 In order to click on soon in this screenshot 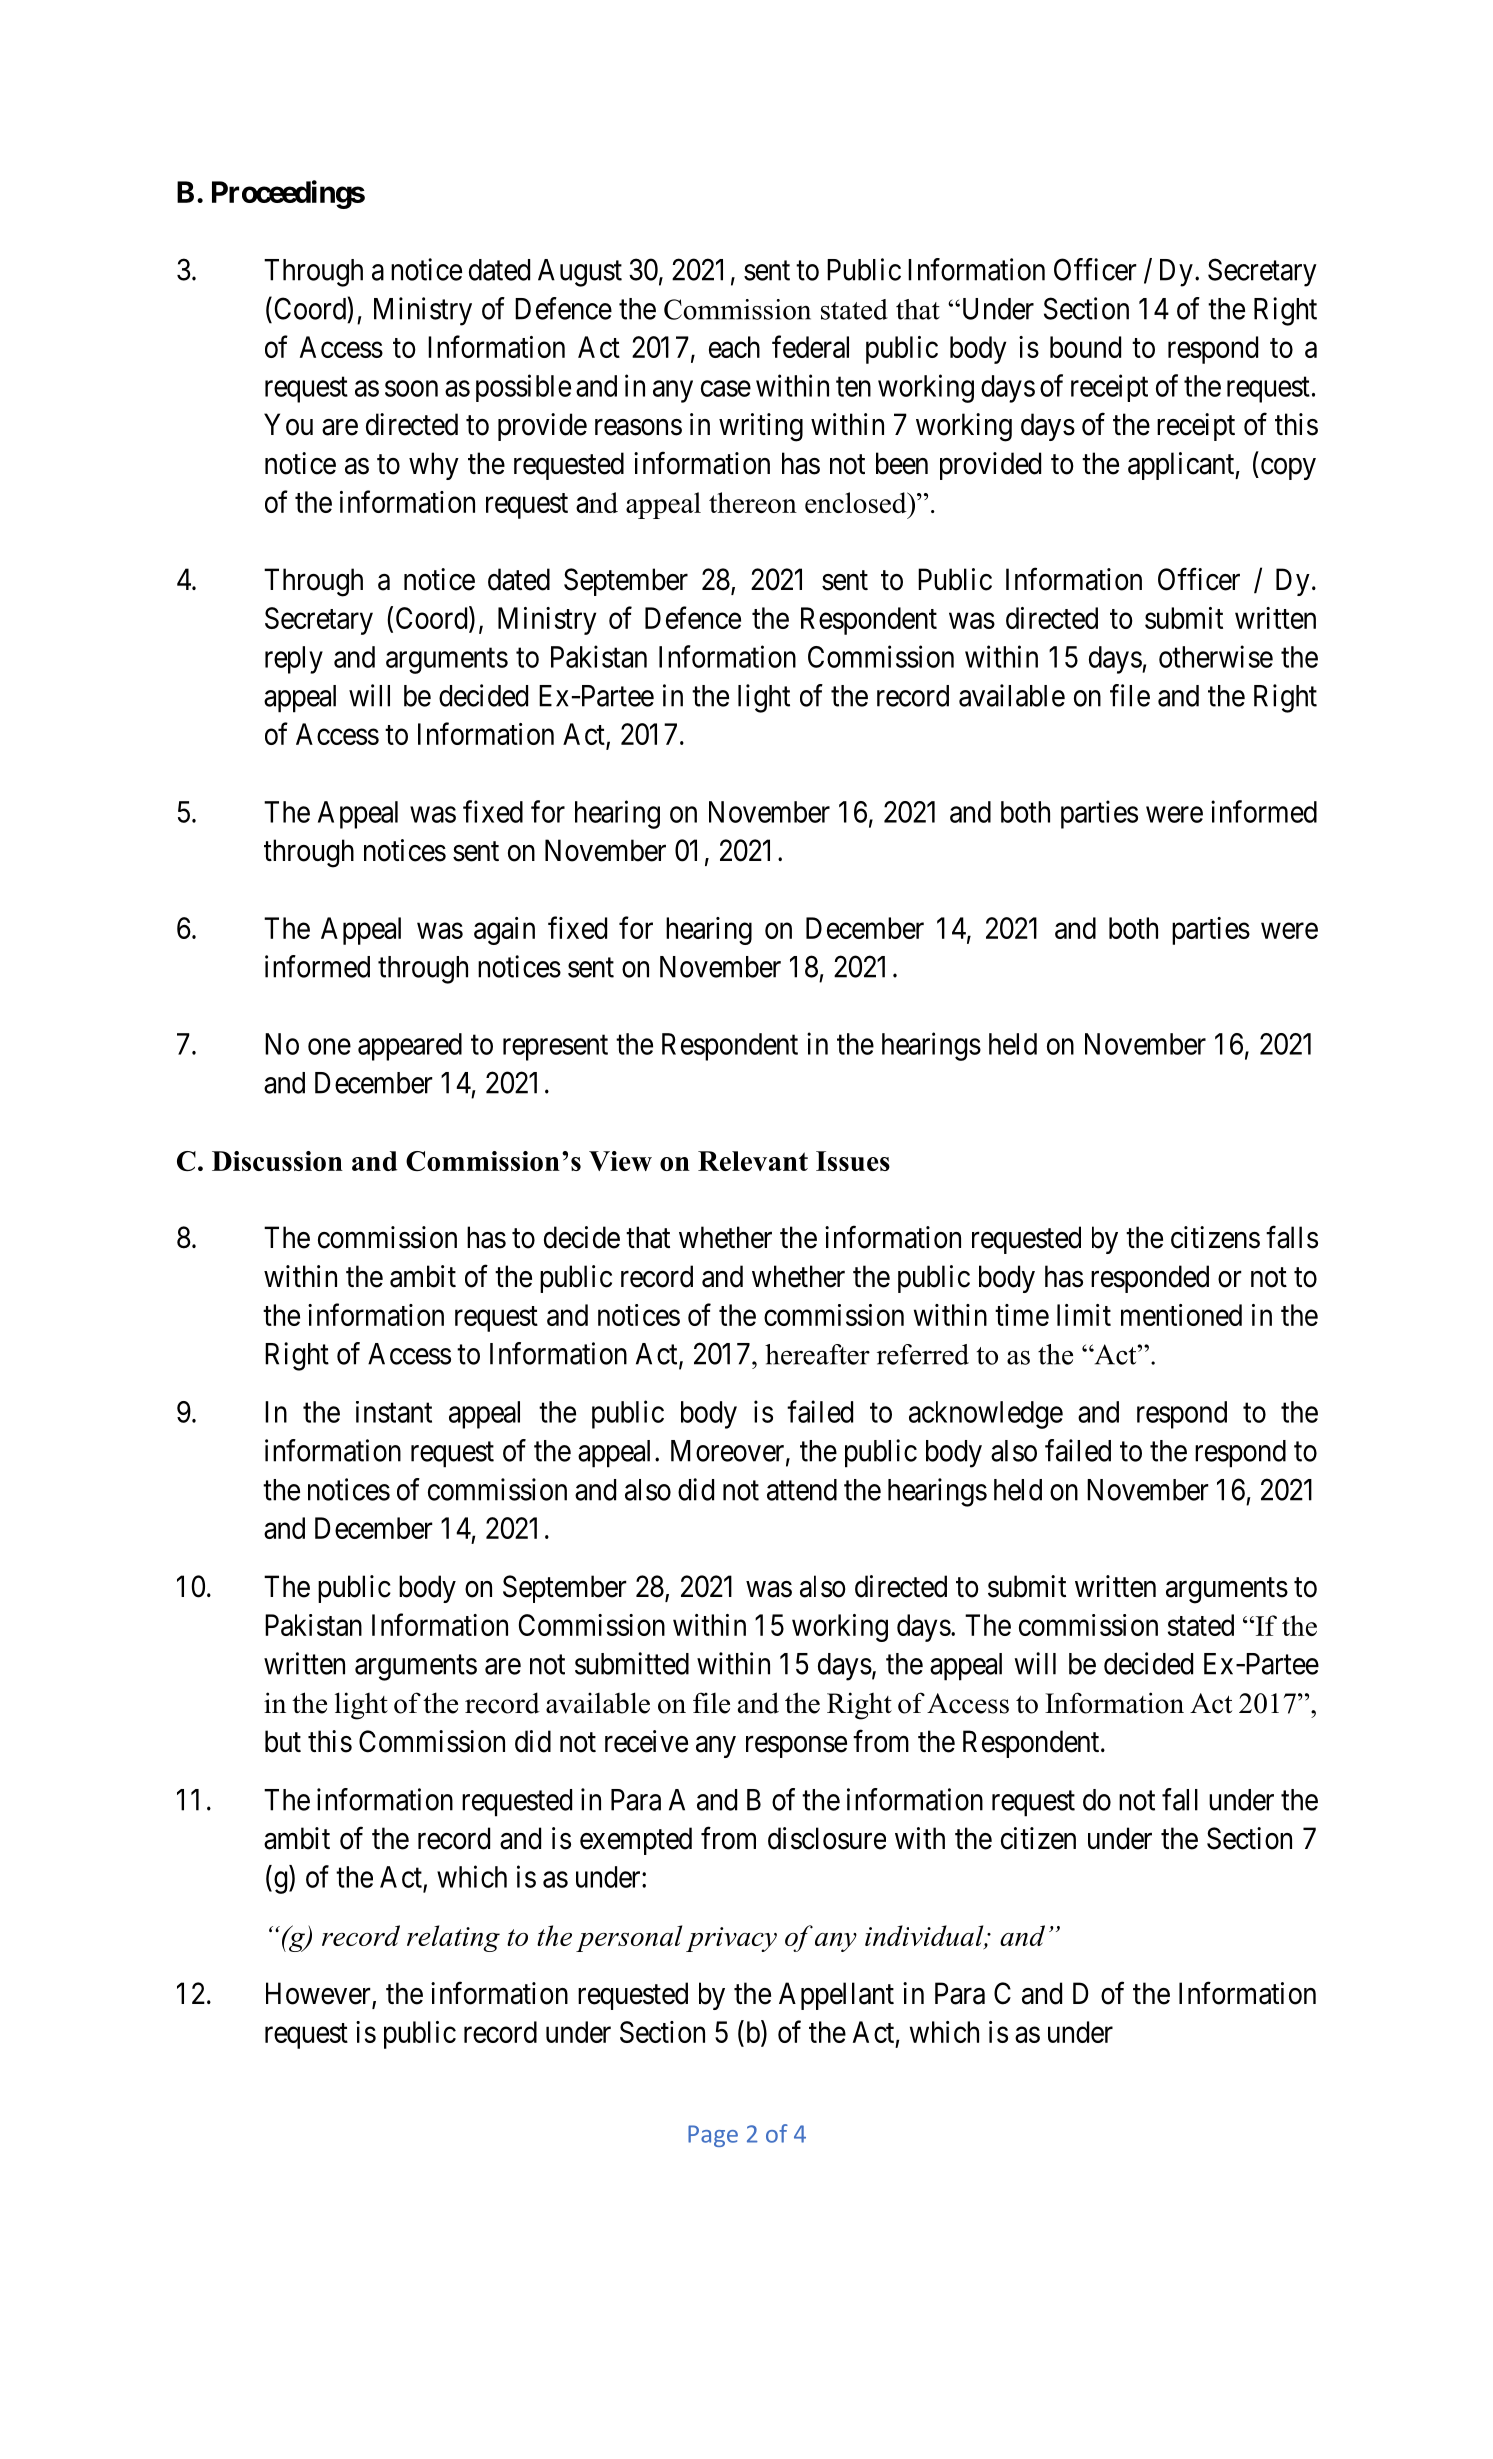, I will do `click(411, 388)`.
